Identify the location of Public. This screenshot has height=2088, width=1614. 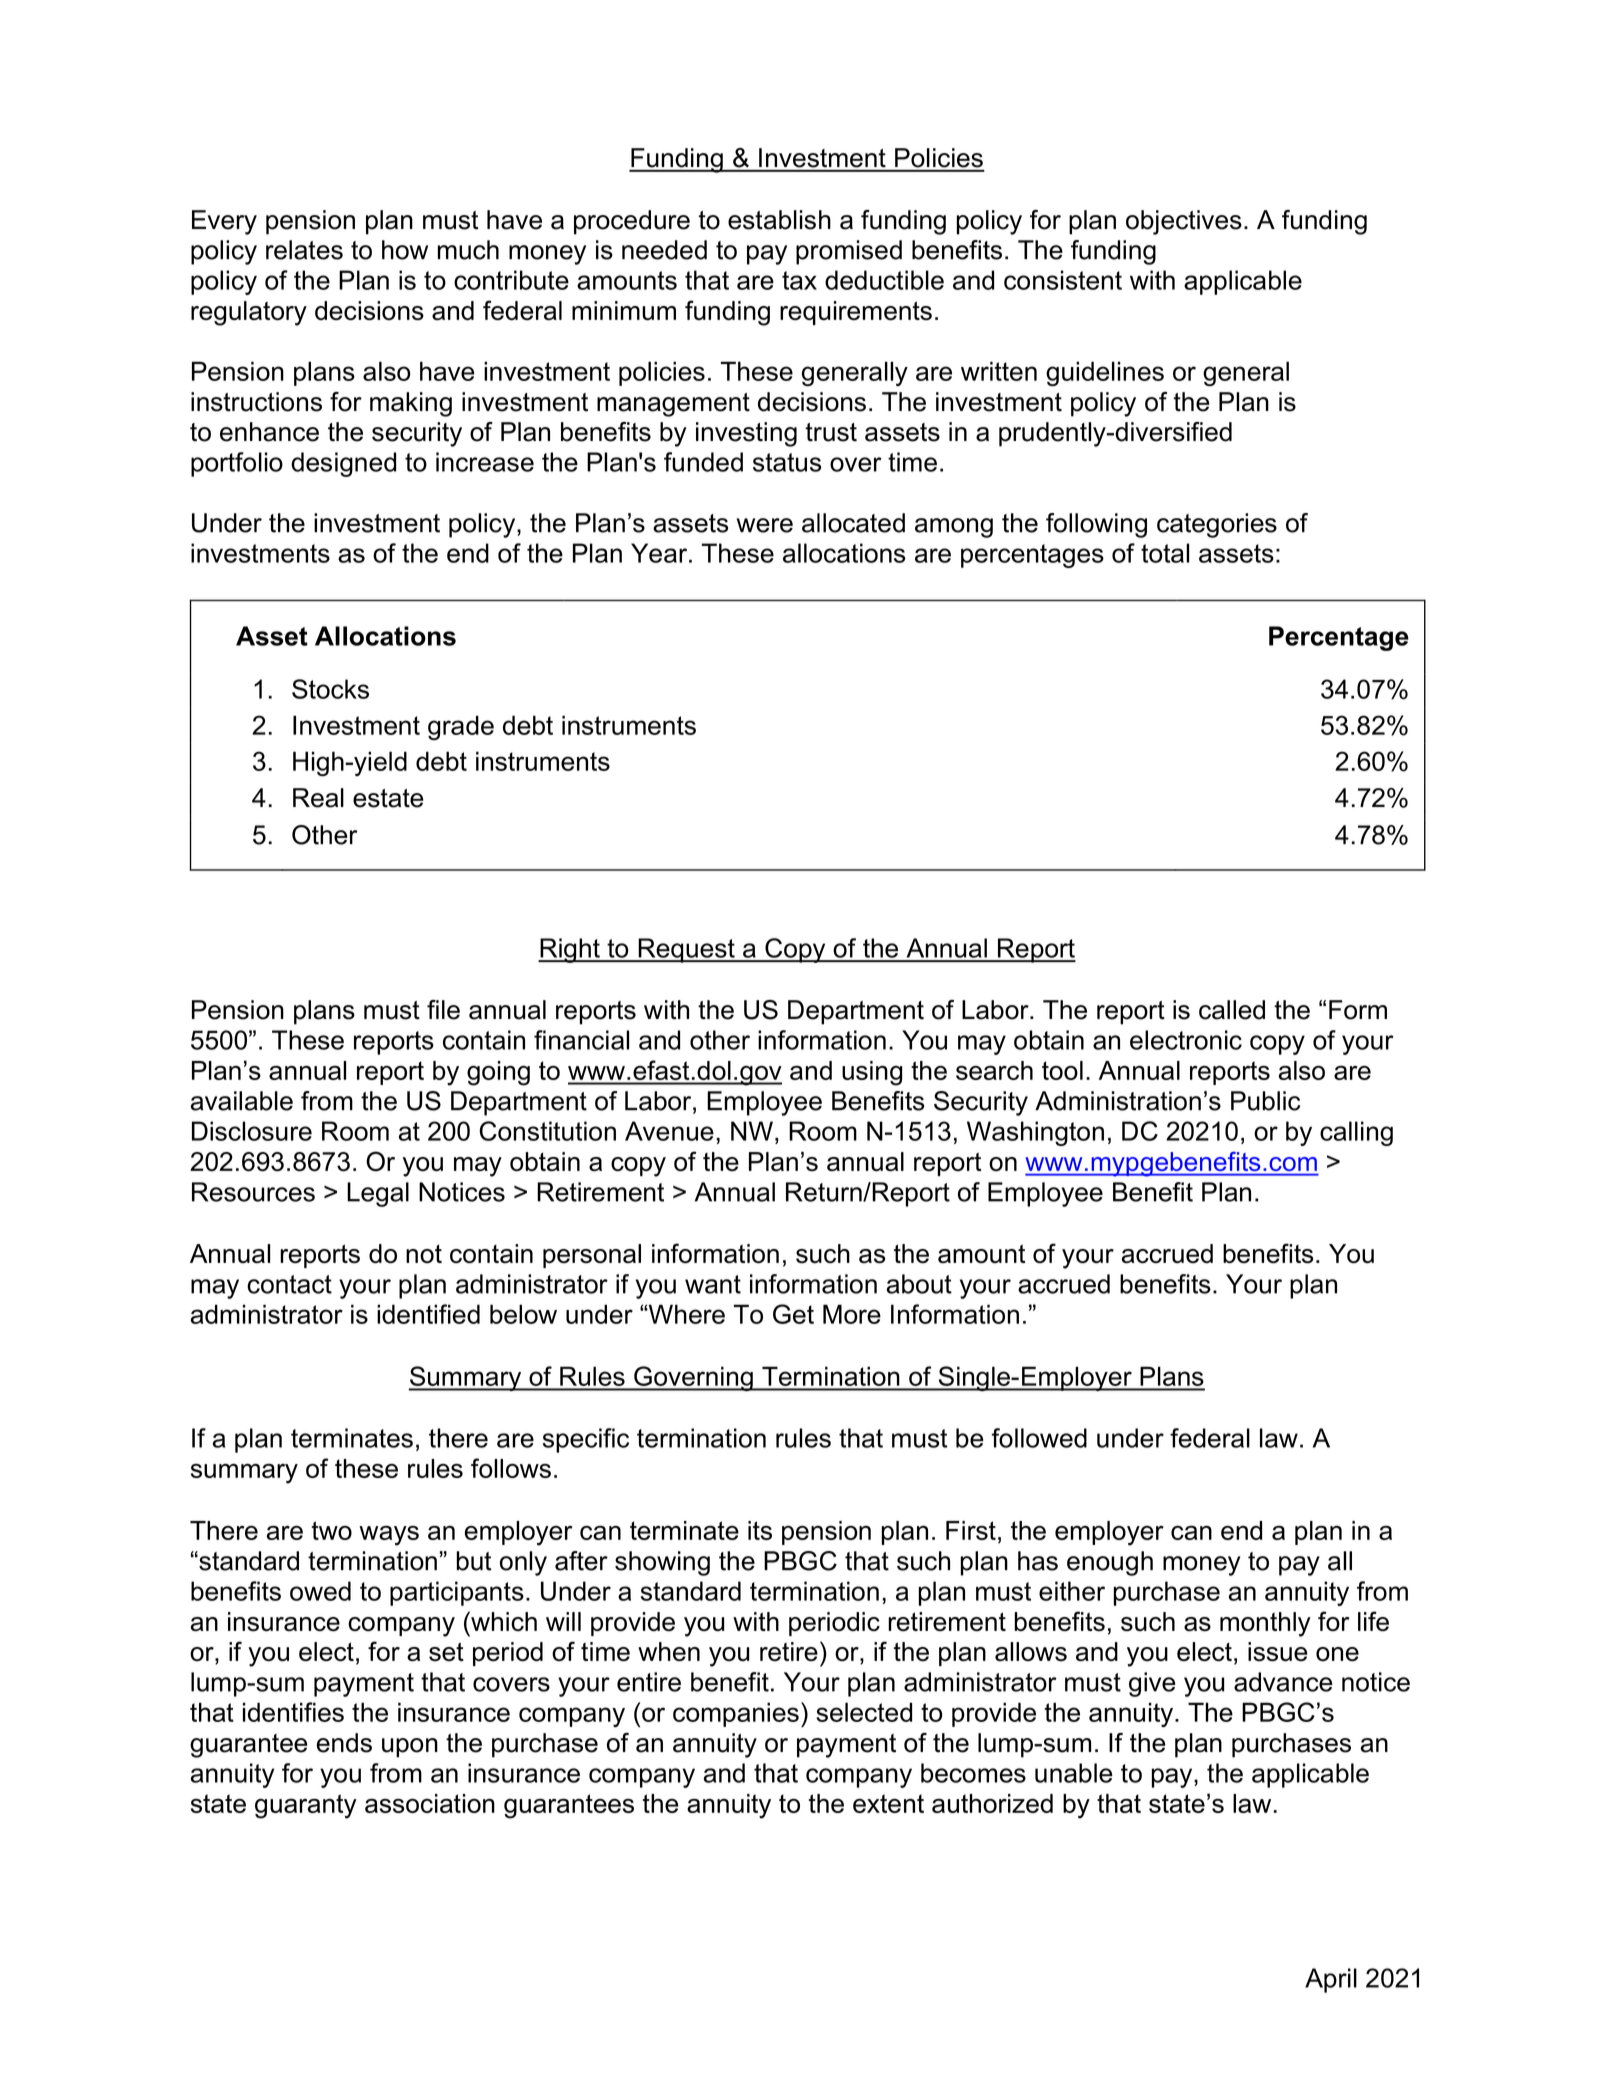
(1265, 1101).
